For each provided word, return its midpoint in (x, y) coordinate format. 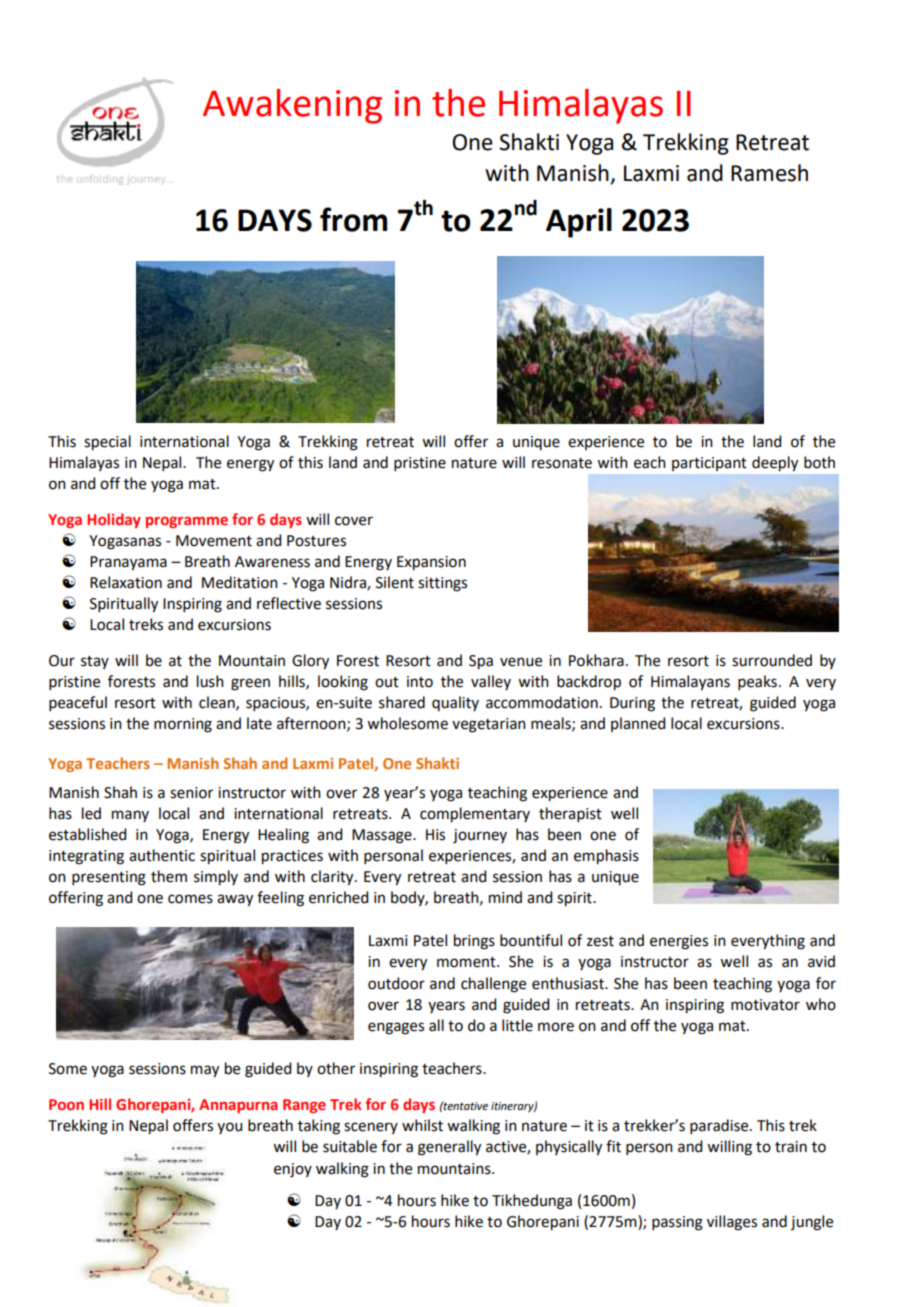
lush (210, 681)
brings (474, 942)
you (229, 1128)
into (420, 682)
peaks (757, 682)
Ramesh (769, 173)
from (353, 219)
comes (190, 899)
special (107, 443)
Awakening (292, 106)
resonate (562, 463)
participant (709, 464)
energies (679, 942)
